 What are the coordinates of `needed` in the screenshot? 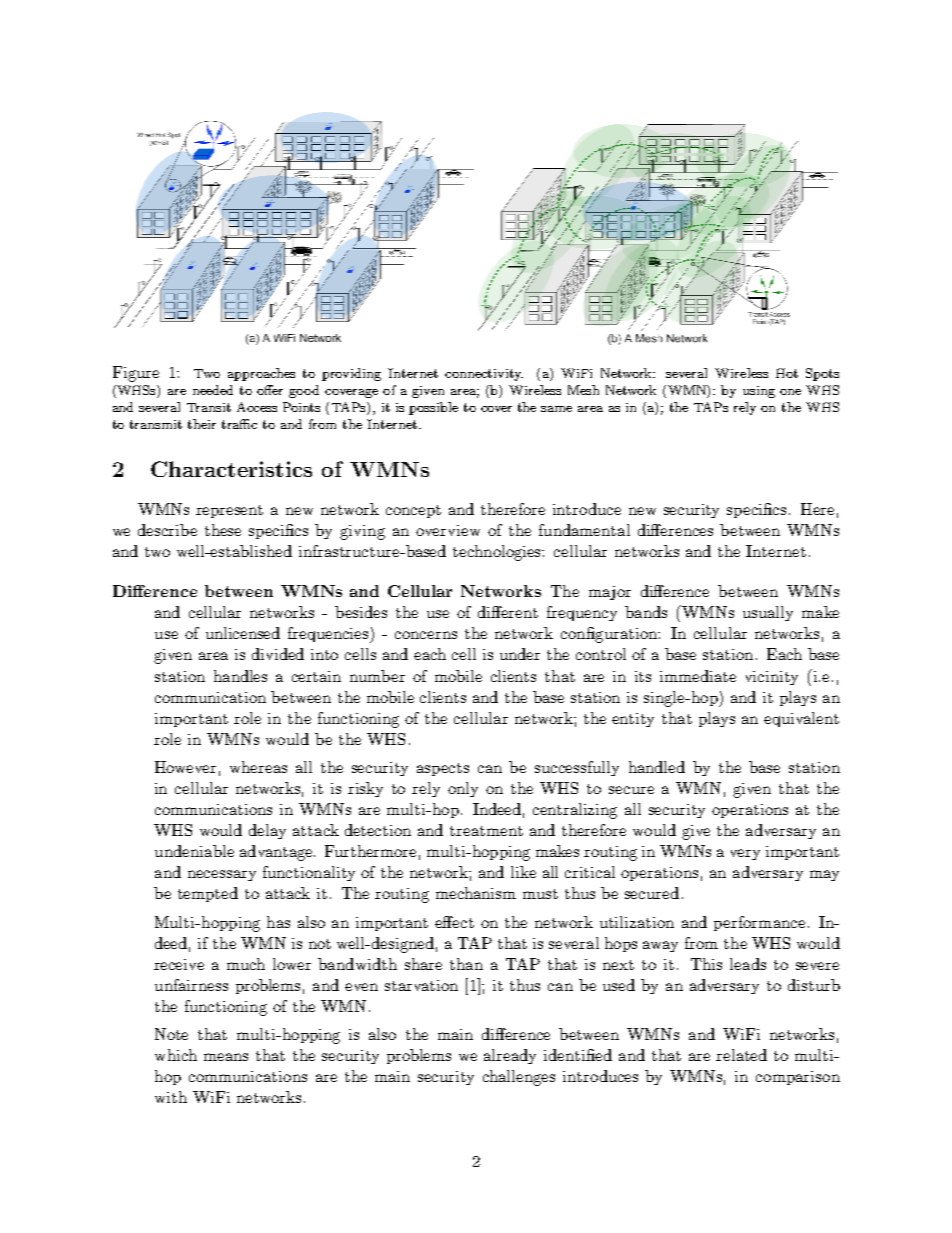 It's located at (213, 390).
